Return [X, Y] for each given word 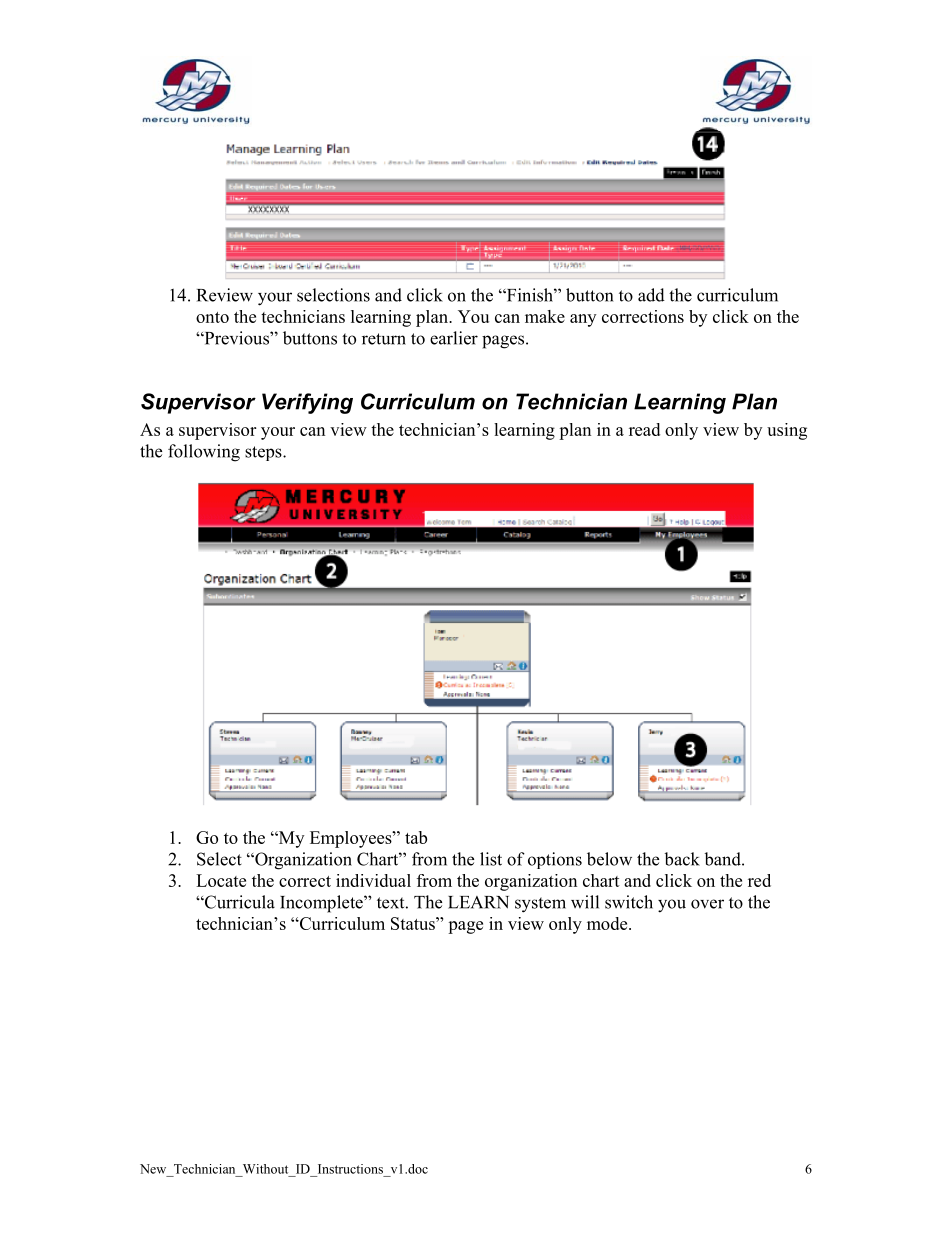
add [651, 295]
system [540, 905]
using [787, 431]
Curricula [239, 902]
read [644, 429]
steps [264, 453]
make [545, 316]
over [707, 904]
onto [212, 317]
